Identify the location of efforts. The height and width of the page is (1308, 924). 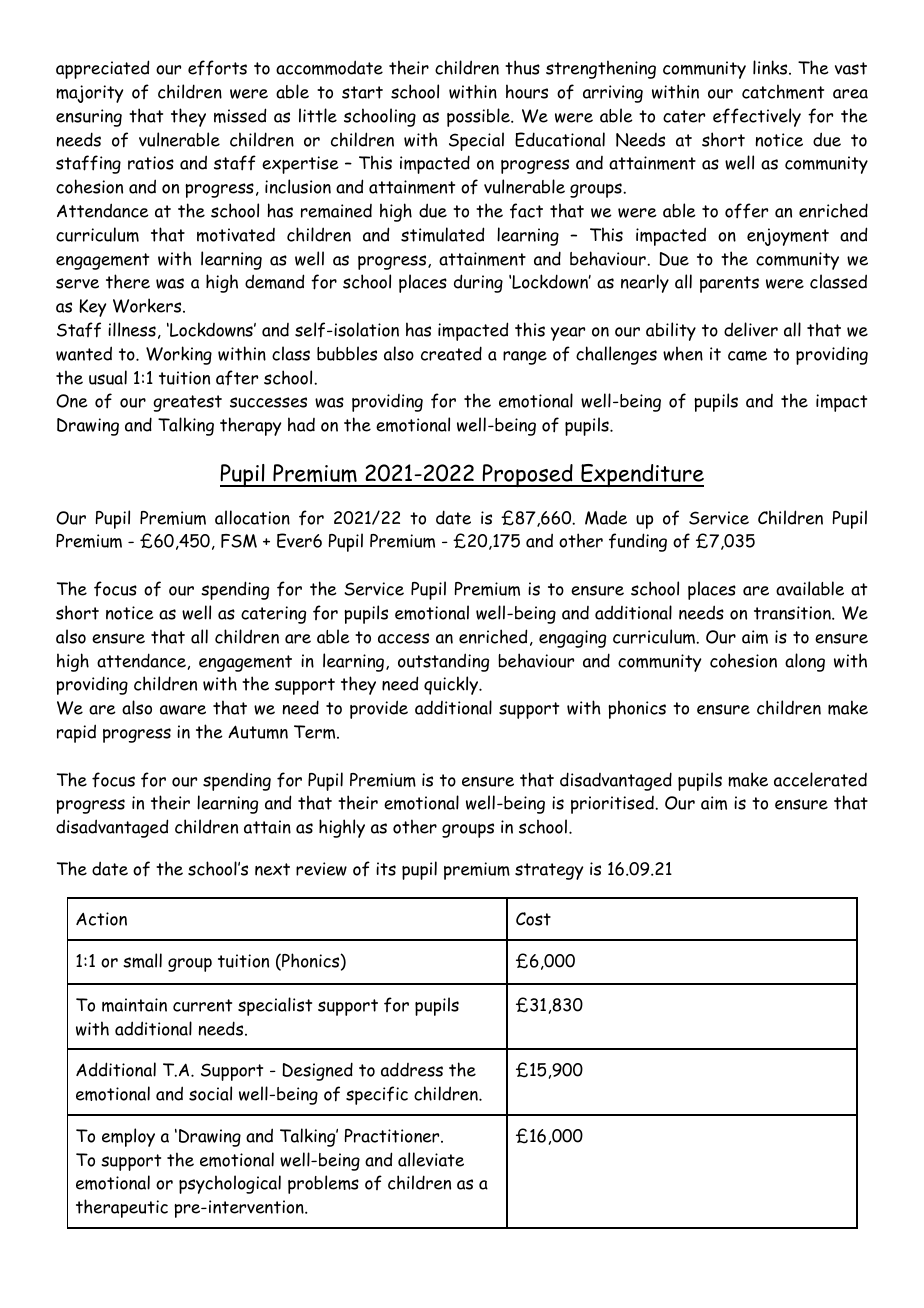
(217, 68).
